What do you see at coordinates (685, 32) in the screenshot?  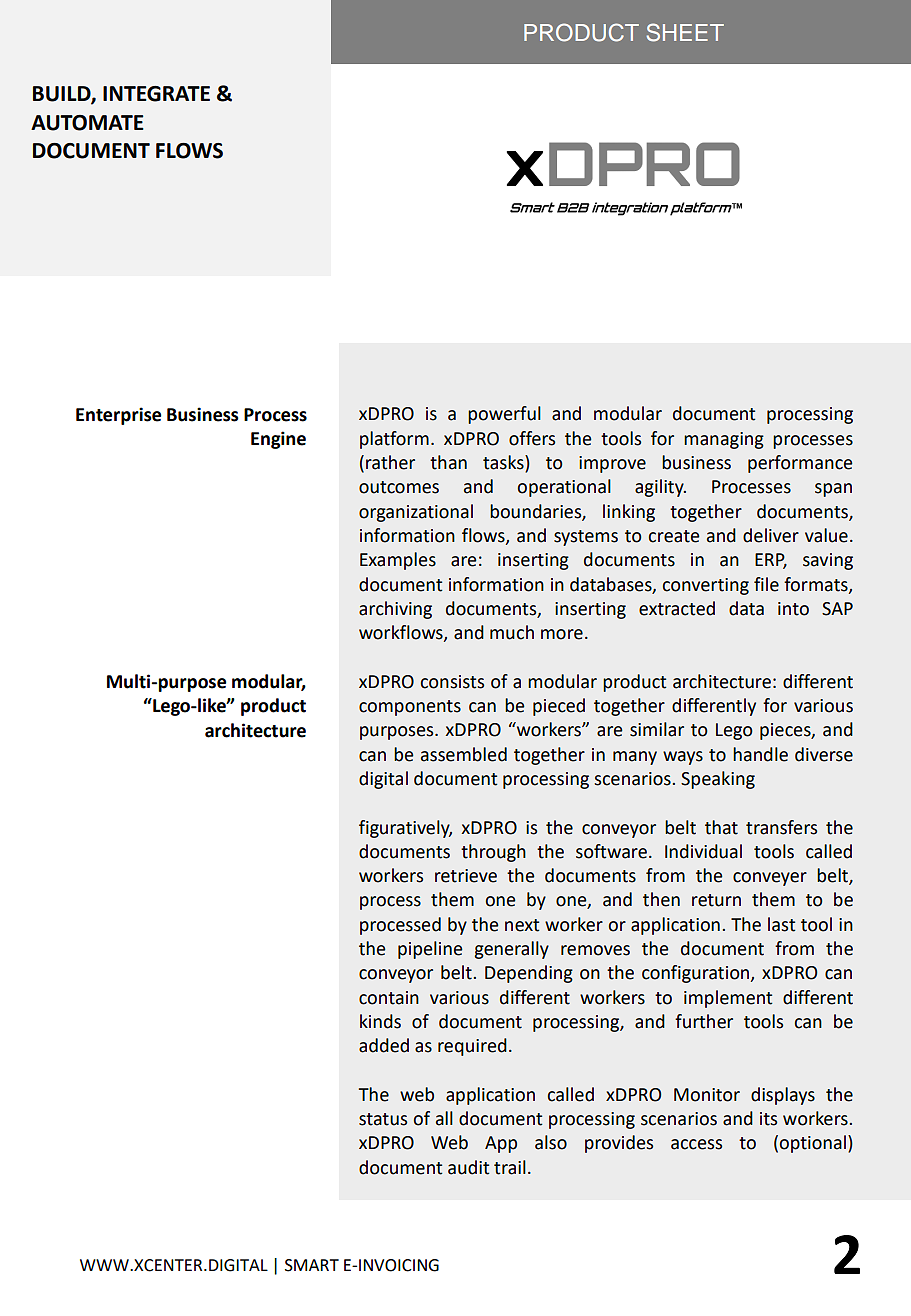 I see `SHEET` at bounding box center [685, 32].
